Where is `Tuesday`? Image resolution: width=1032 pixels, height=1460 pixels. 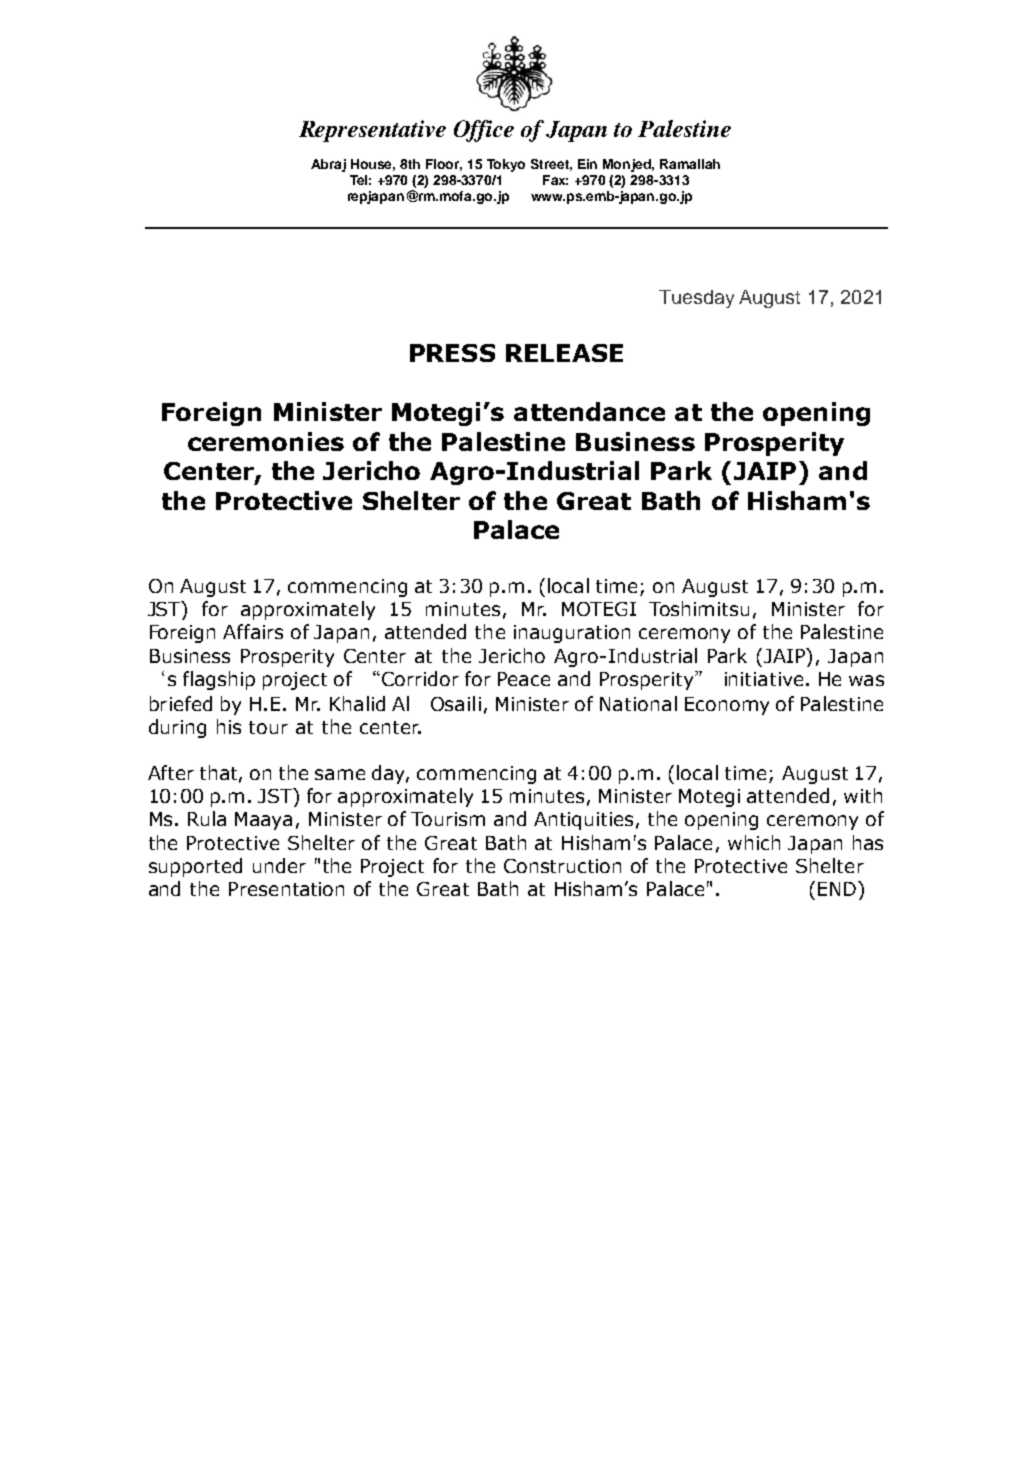 Tuesday is located at coordinates (696, 299).
